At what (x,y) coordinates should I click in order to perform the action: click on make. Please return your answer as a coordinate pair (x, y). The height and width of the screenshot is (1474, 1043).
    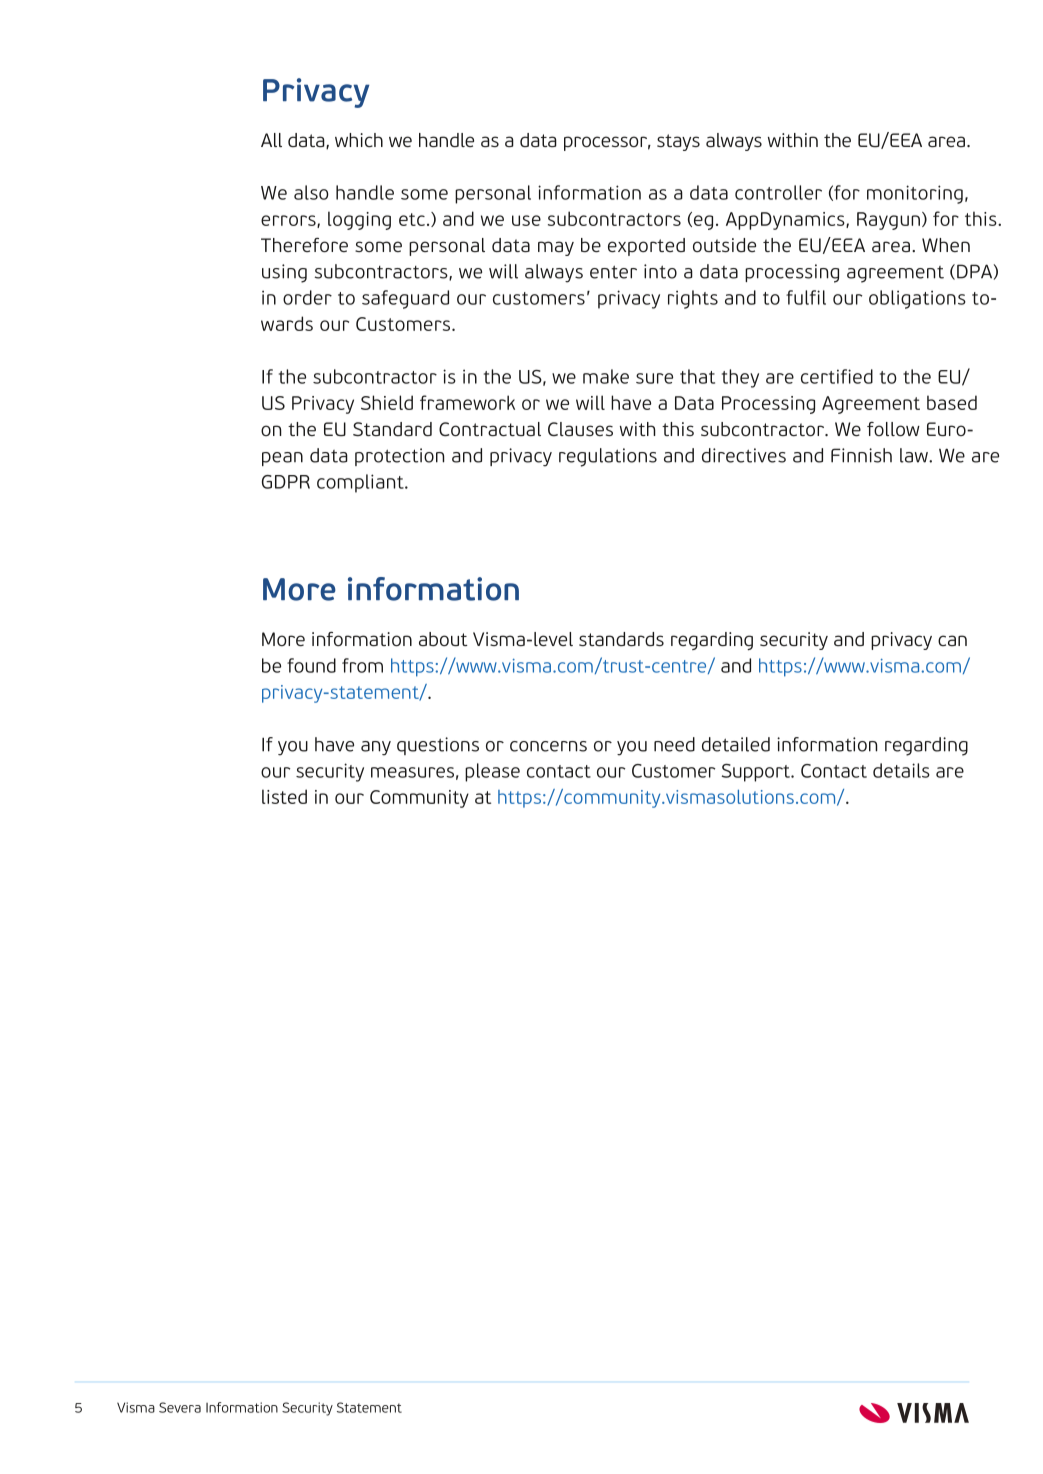
    Looking at the image, I should click on (606, 376).
